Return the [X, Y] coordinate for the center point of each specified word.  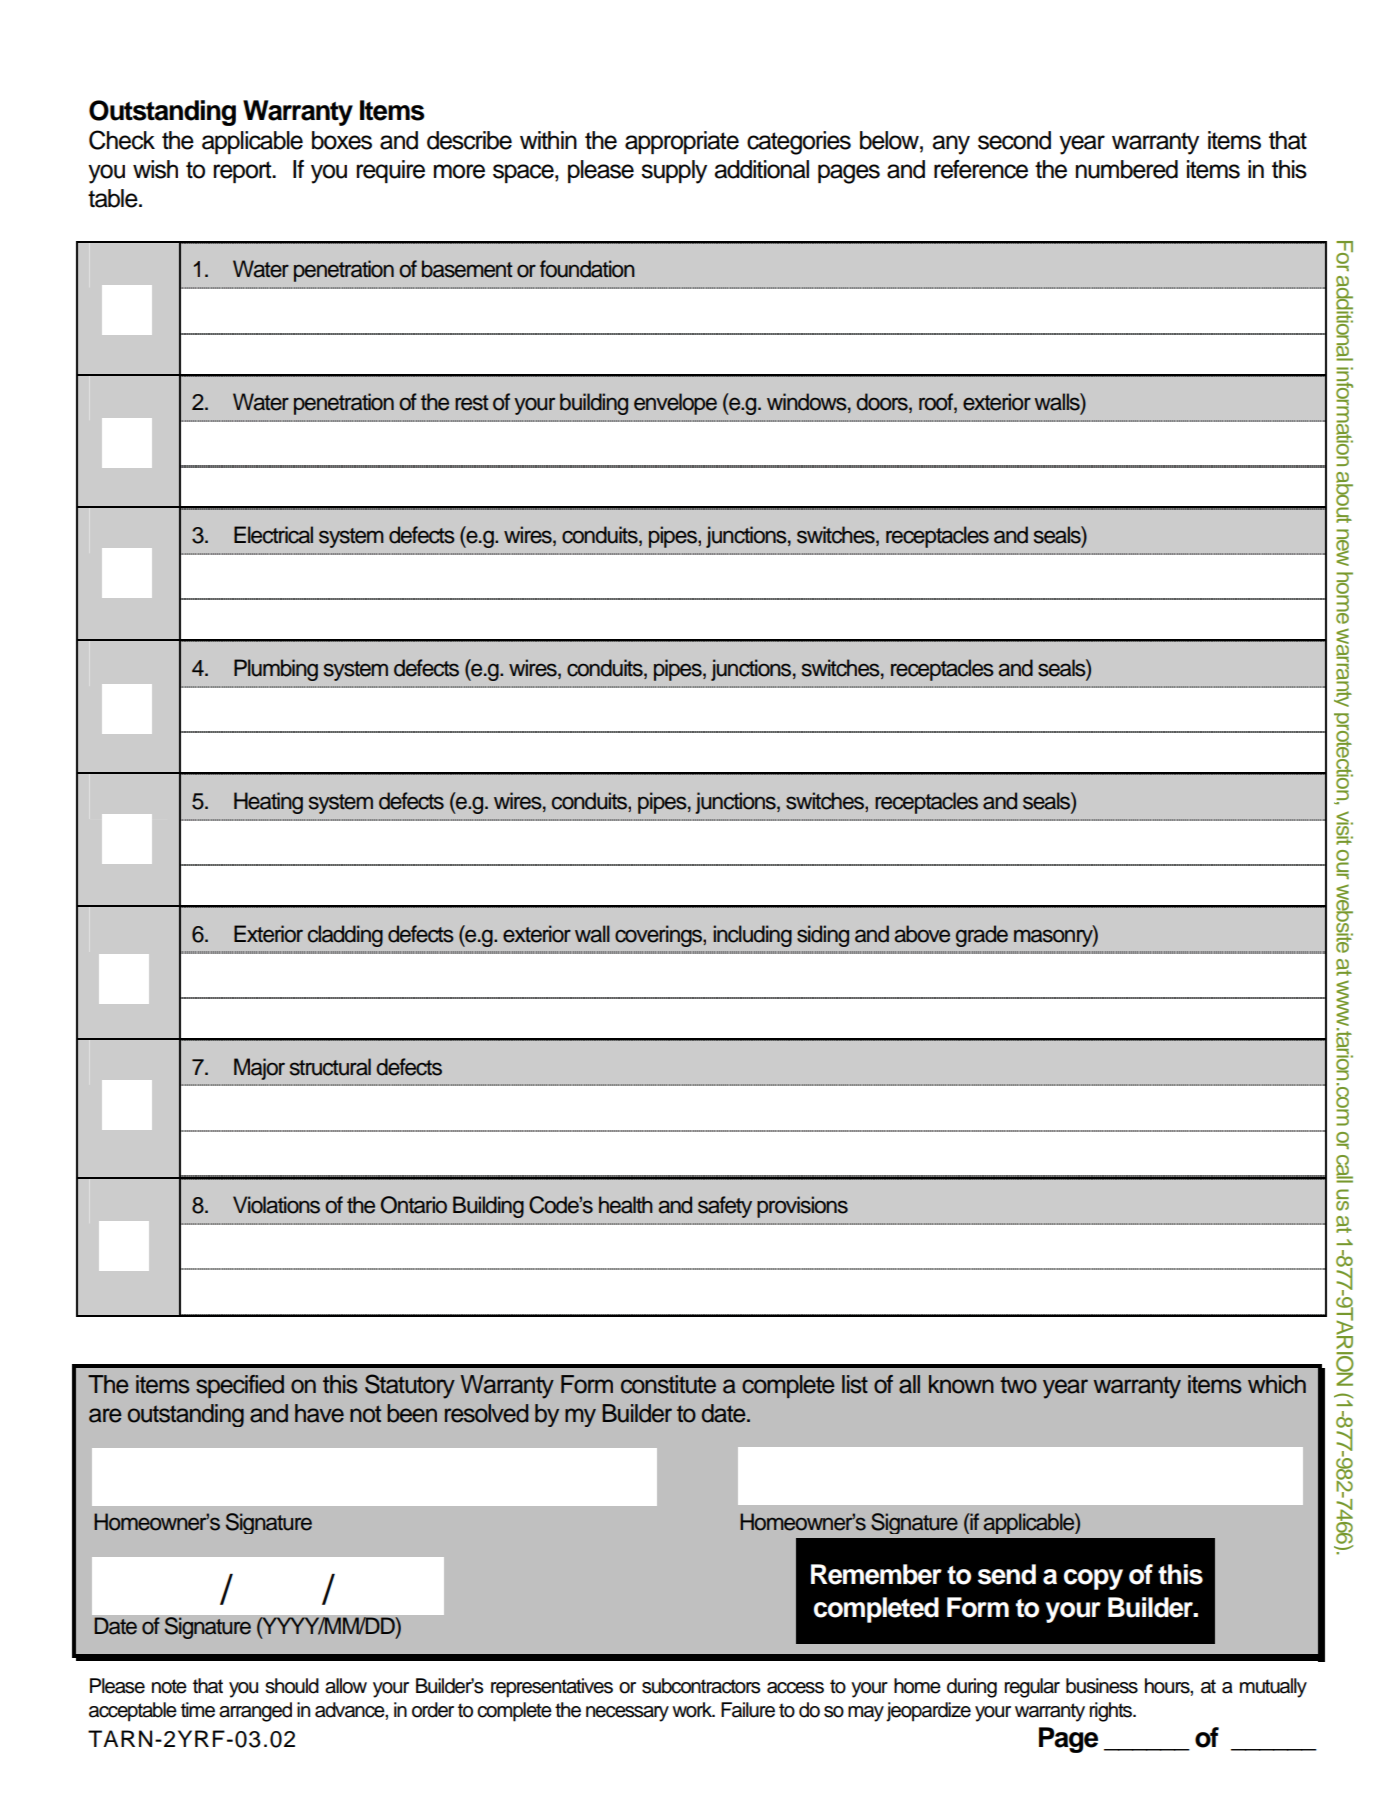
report [243, 172]
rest [472, 403]
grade [982, 936]
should [292, 1686]
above [922, 934]
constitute [668, 1384]
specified [240, 1386]
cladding [345, 936]
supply [674, 172]
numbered [1127, 169]
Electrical [273, 535]
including [752, 936]
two [1018, 1385]
